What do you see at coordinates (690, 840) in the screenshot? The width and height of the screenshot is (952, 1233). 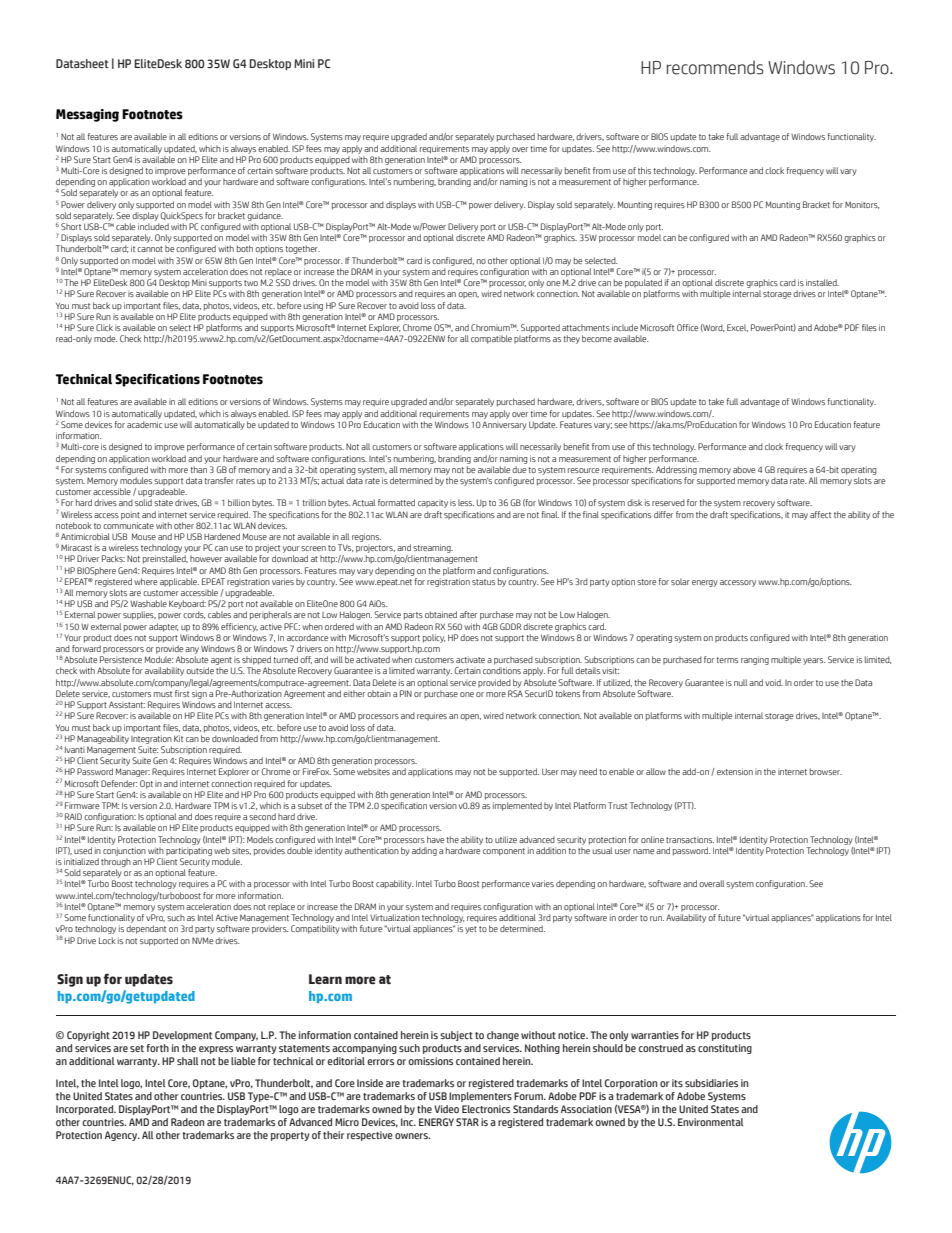 I see `transactions` at bounding box center [690, 840].
